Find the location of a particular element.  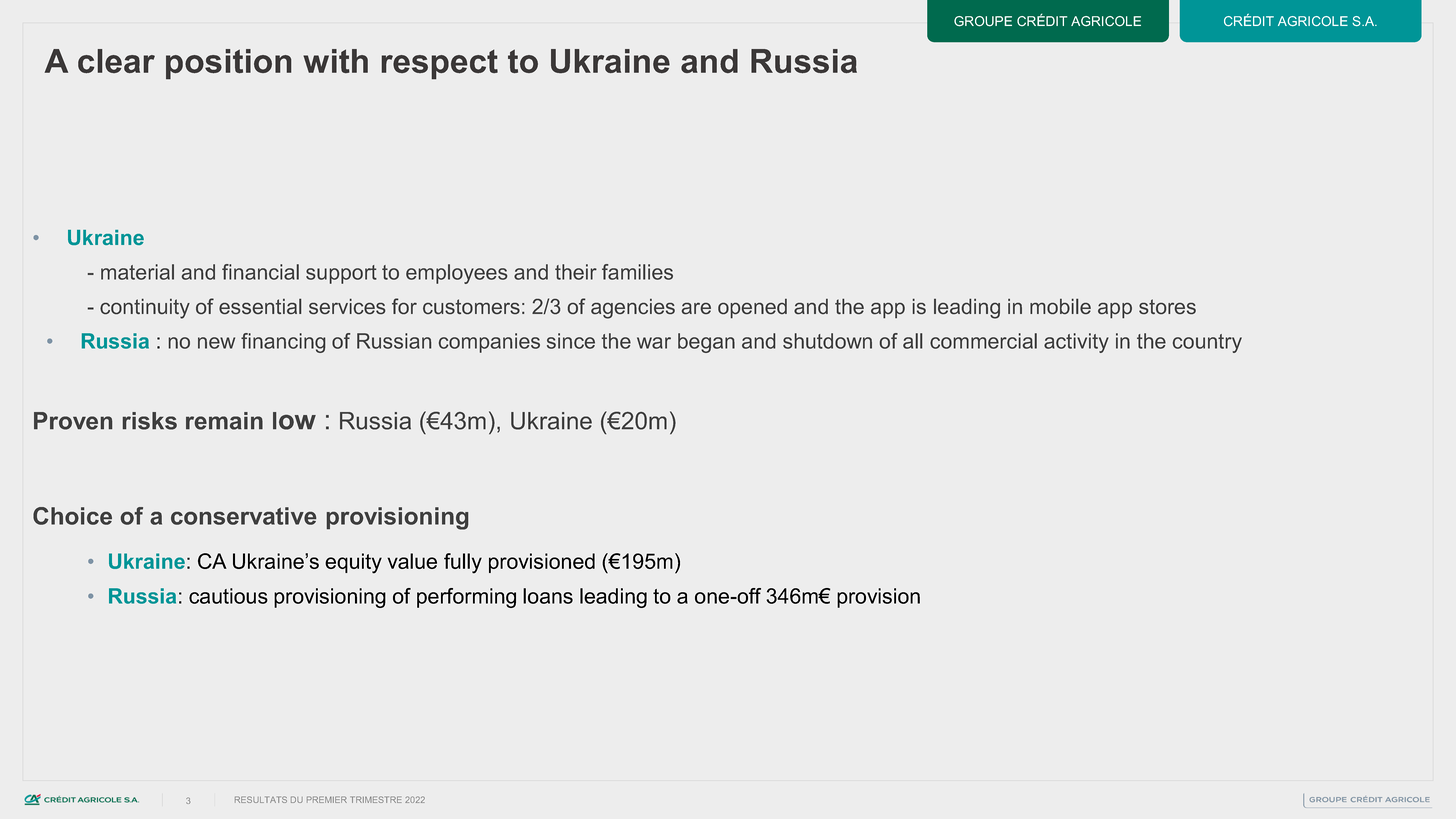

respect is located at coordinates (439, 64).
